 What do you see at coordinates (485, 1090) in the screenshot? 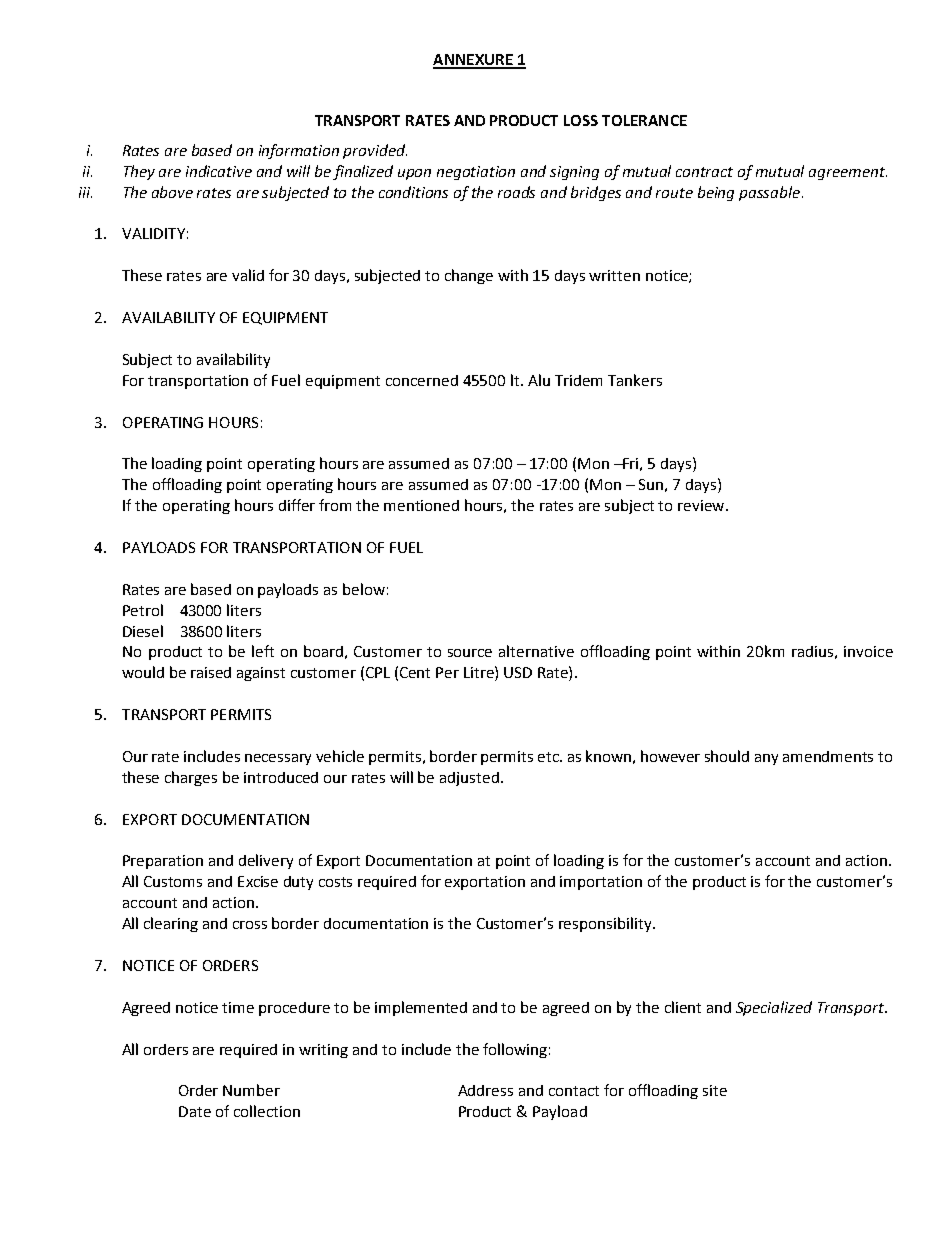
I see `Address` at bounding box center [485, 1090].
